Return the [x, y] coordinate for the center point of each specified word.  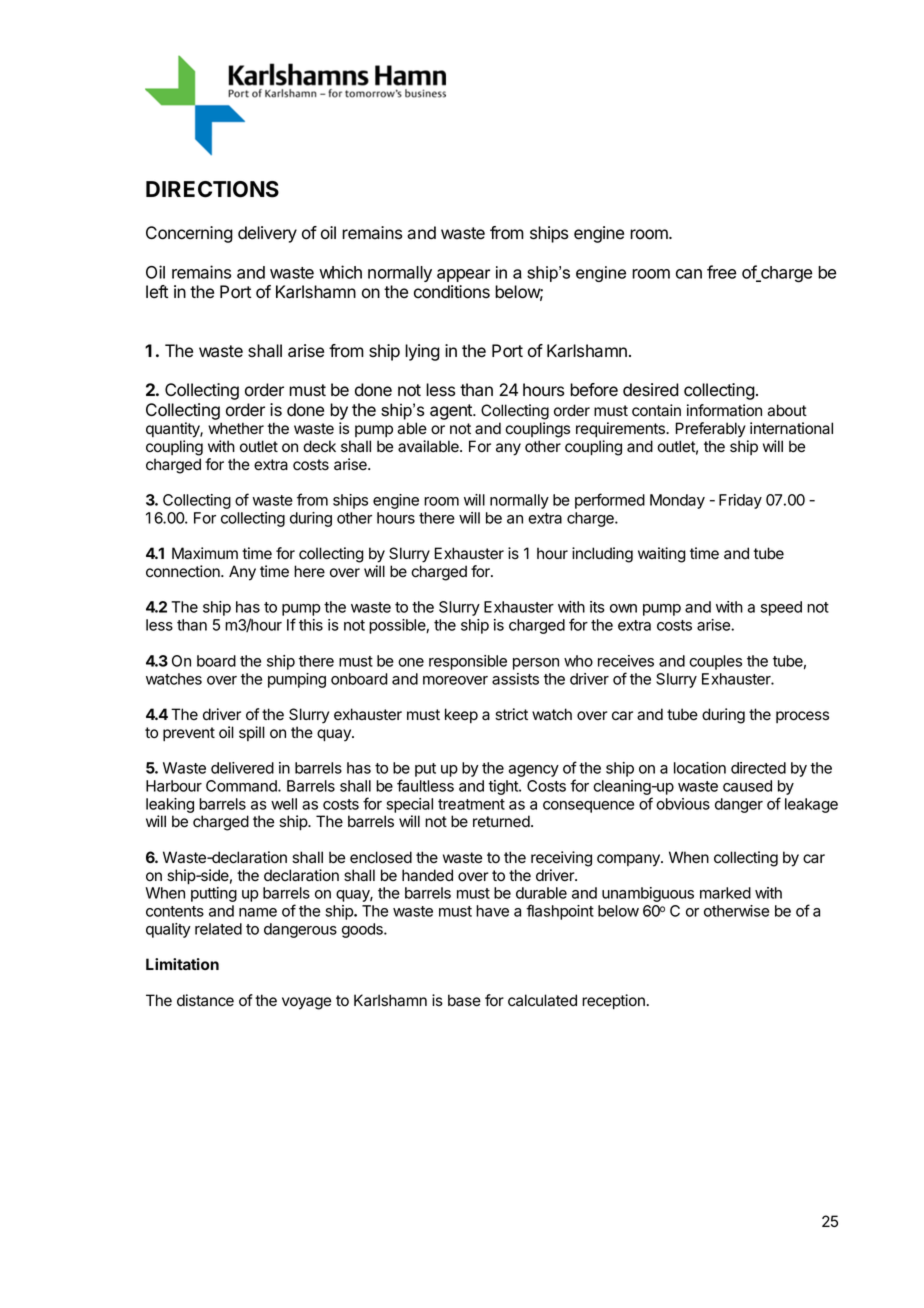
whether [236, 428]
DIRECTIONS [212, 189]
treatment [471, 804]
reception [613, 1001]
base [464, 1000]
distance [205, 1000]
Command [242, 786]
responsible [468, 662]
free [721, 272]
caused [747, 786]
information [724, 410]
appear [463, 275]
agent [452, 412]
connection [184, 571]
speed [781, 608]
